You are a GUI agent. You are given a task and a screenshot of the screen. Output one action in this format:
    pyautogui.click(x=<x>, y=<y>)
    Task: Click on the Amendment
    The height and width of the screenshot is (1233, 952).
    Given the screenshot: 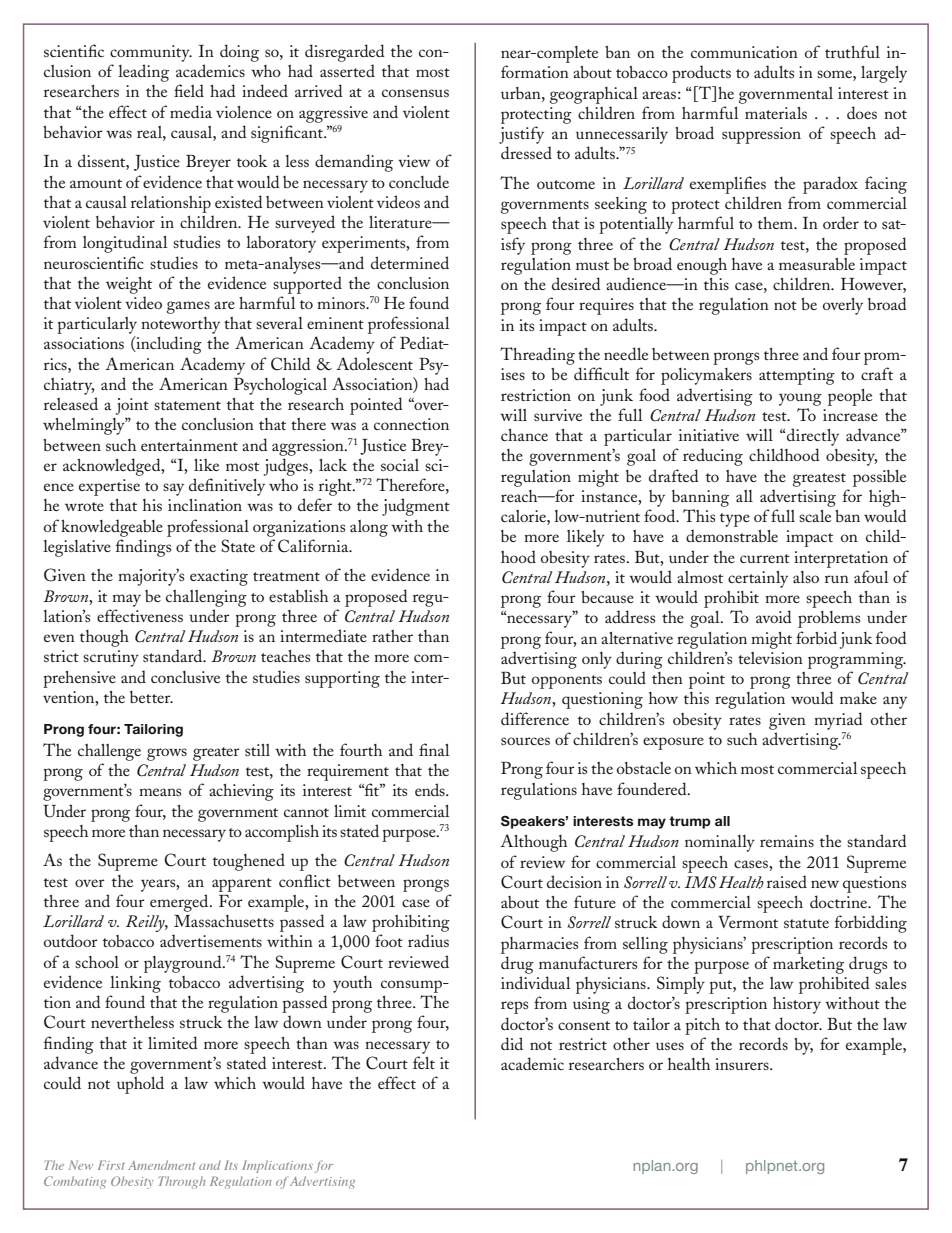 What is the action you would take?
    pyautogui.click(x=161, y=1165)
